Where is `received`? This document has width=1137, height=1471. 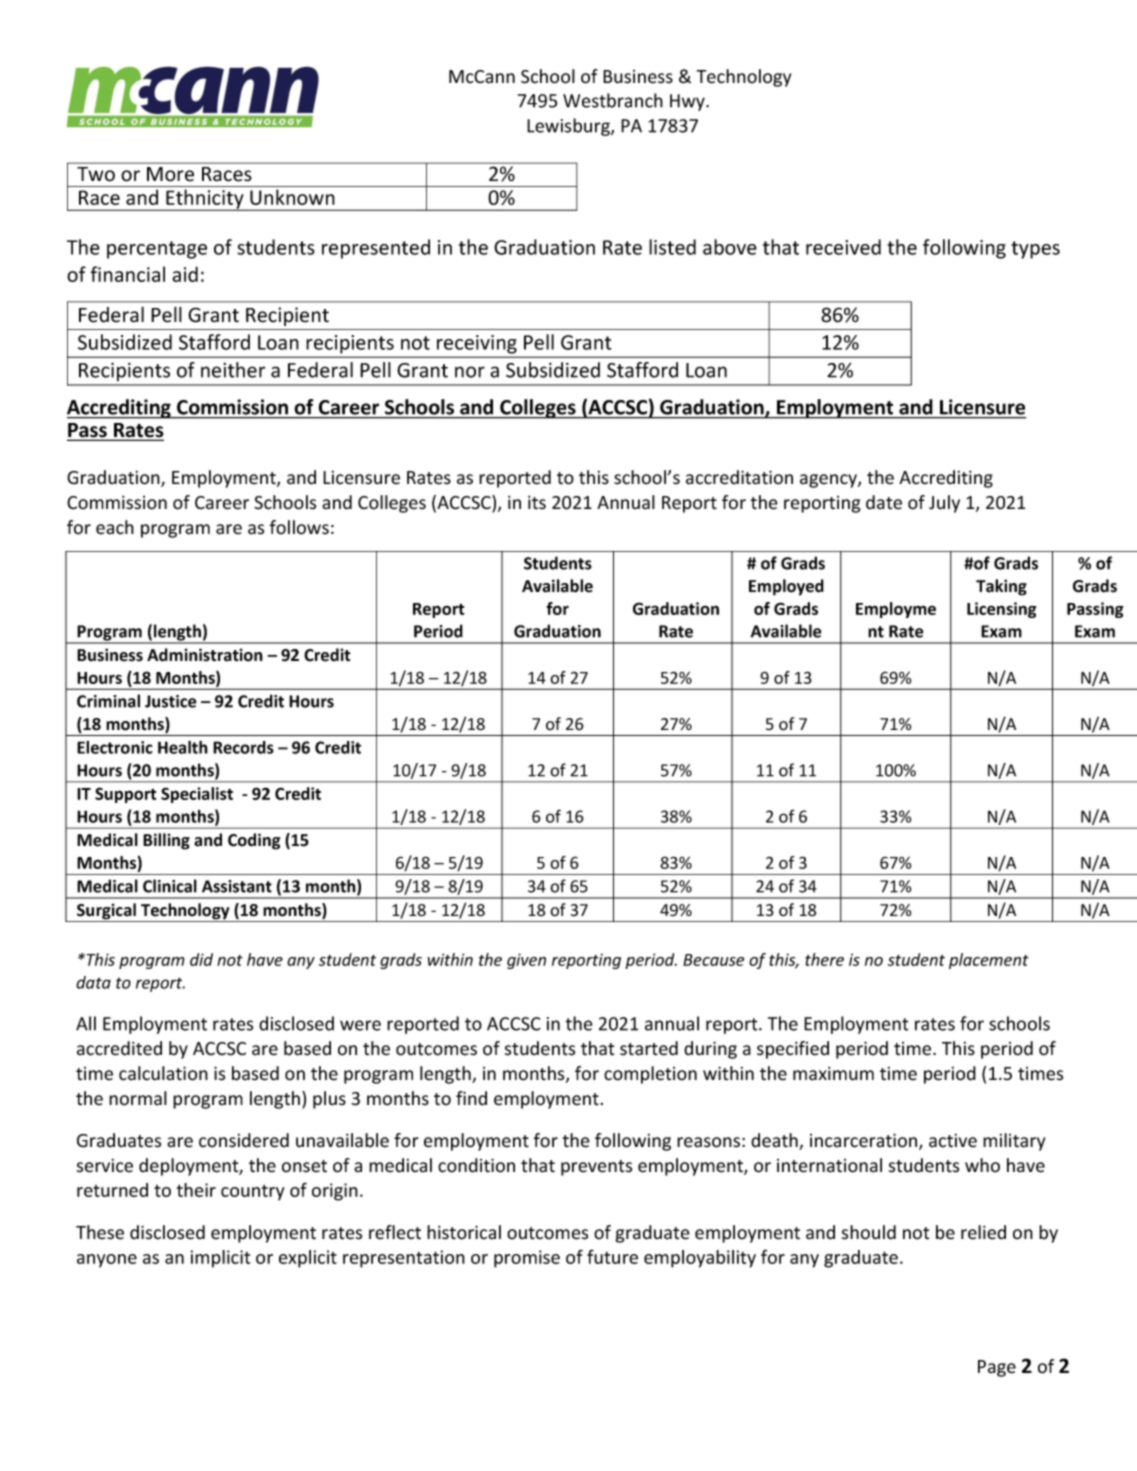 received is located at coordinates (843, 247).
